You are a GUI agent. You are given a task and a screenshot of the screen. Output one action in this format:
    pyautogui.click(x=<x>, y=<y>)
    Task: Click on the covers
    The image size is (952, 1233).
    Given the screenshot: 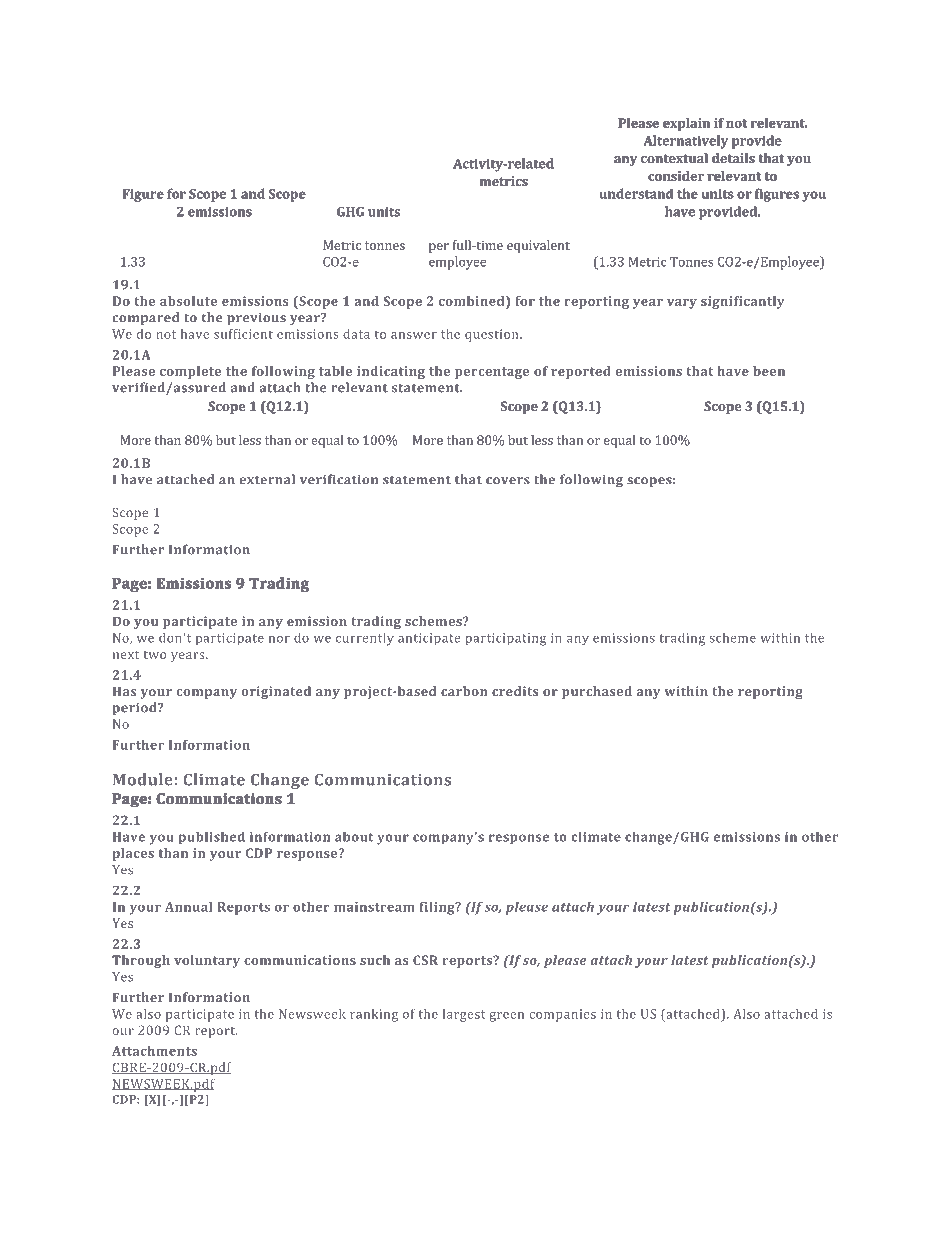 What is the action you would take?
    pyautogui.click(x=508, y=481)
